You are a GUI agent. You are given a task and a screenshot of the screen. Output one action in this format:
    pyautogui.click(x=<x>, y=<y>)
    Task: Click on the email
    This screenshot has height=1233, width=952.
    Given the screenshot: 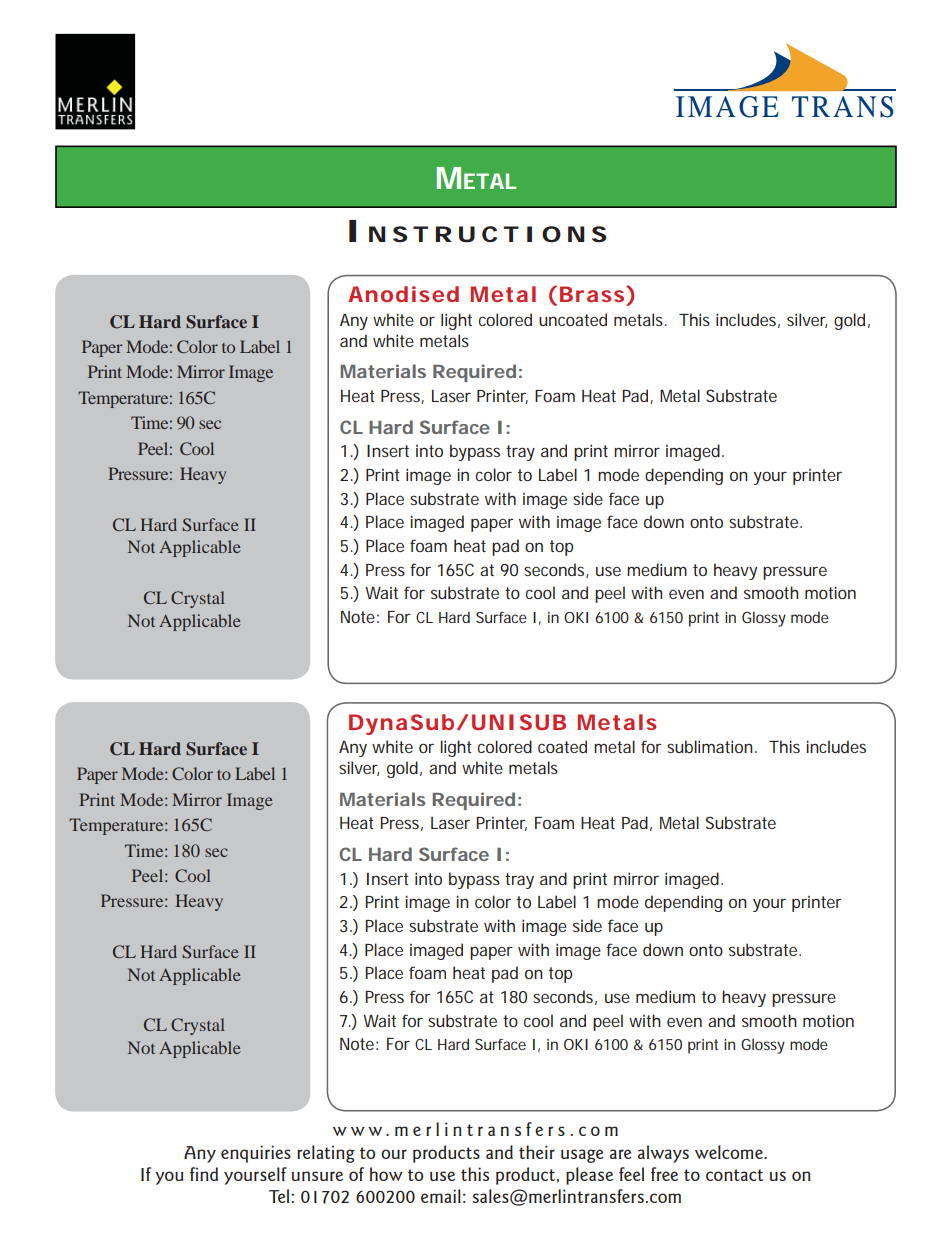 What is the action you would take?
    pyautogui.click(x=441, y=1196)
